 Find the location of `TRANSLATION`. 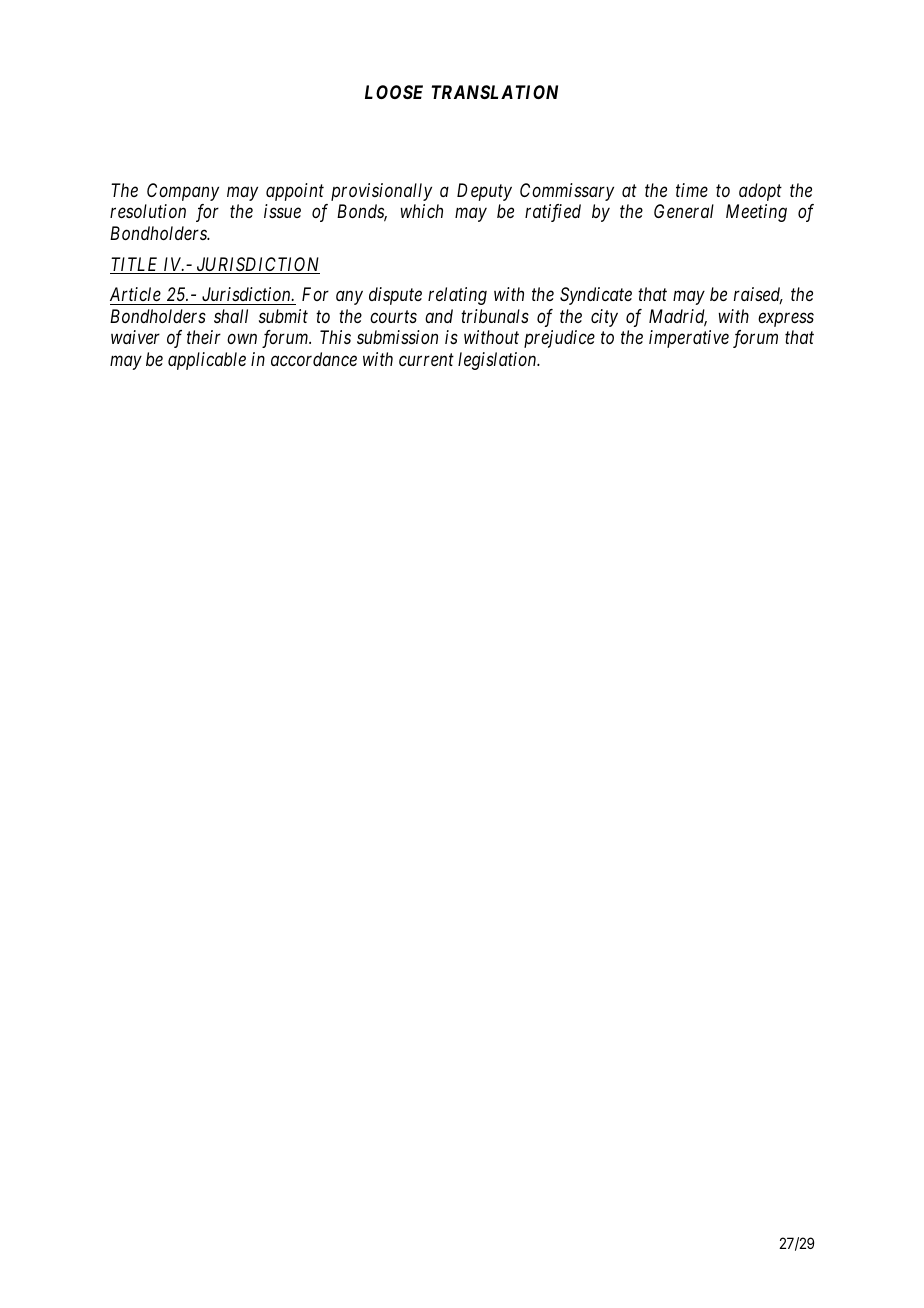

TRANSLATION is located at coordinates (495, 92).
